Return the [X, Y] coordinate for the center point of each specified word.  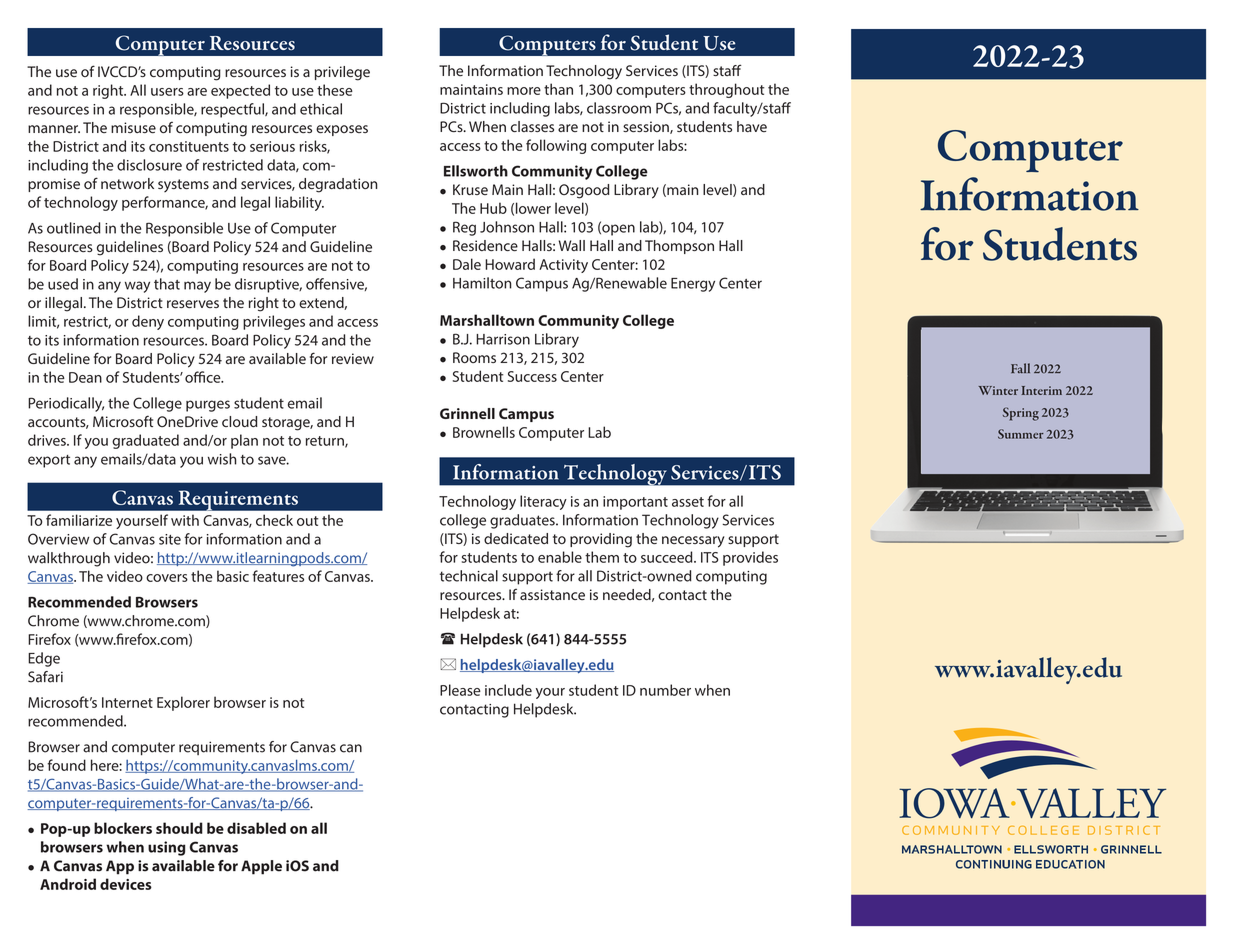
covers [167, 578]
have [752, 126]
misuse [133, 127]
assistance [552, 594]
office [204, 377]
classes [532, 126]
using [166, 848]
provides [750, 558]
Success [532, 376]
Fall [1020, 368]
